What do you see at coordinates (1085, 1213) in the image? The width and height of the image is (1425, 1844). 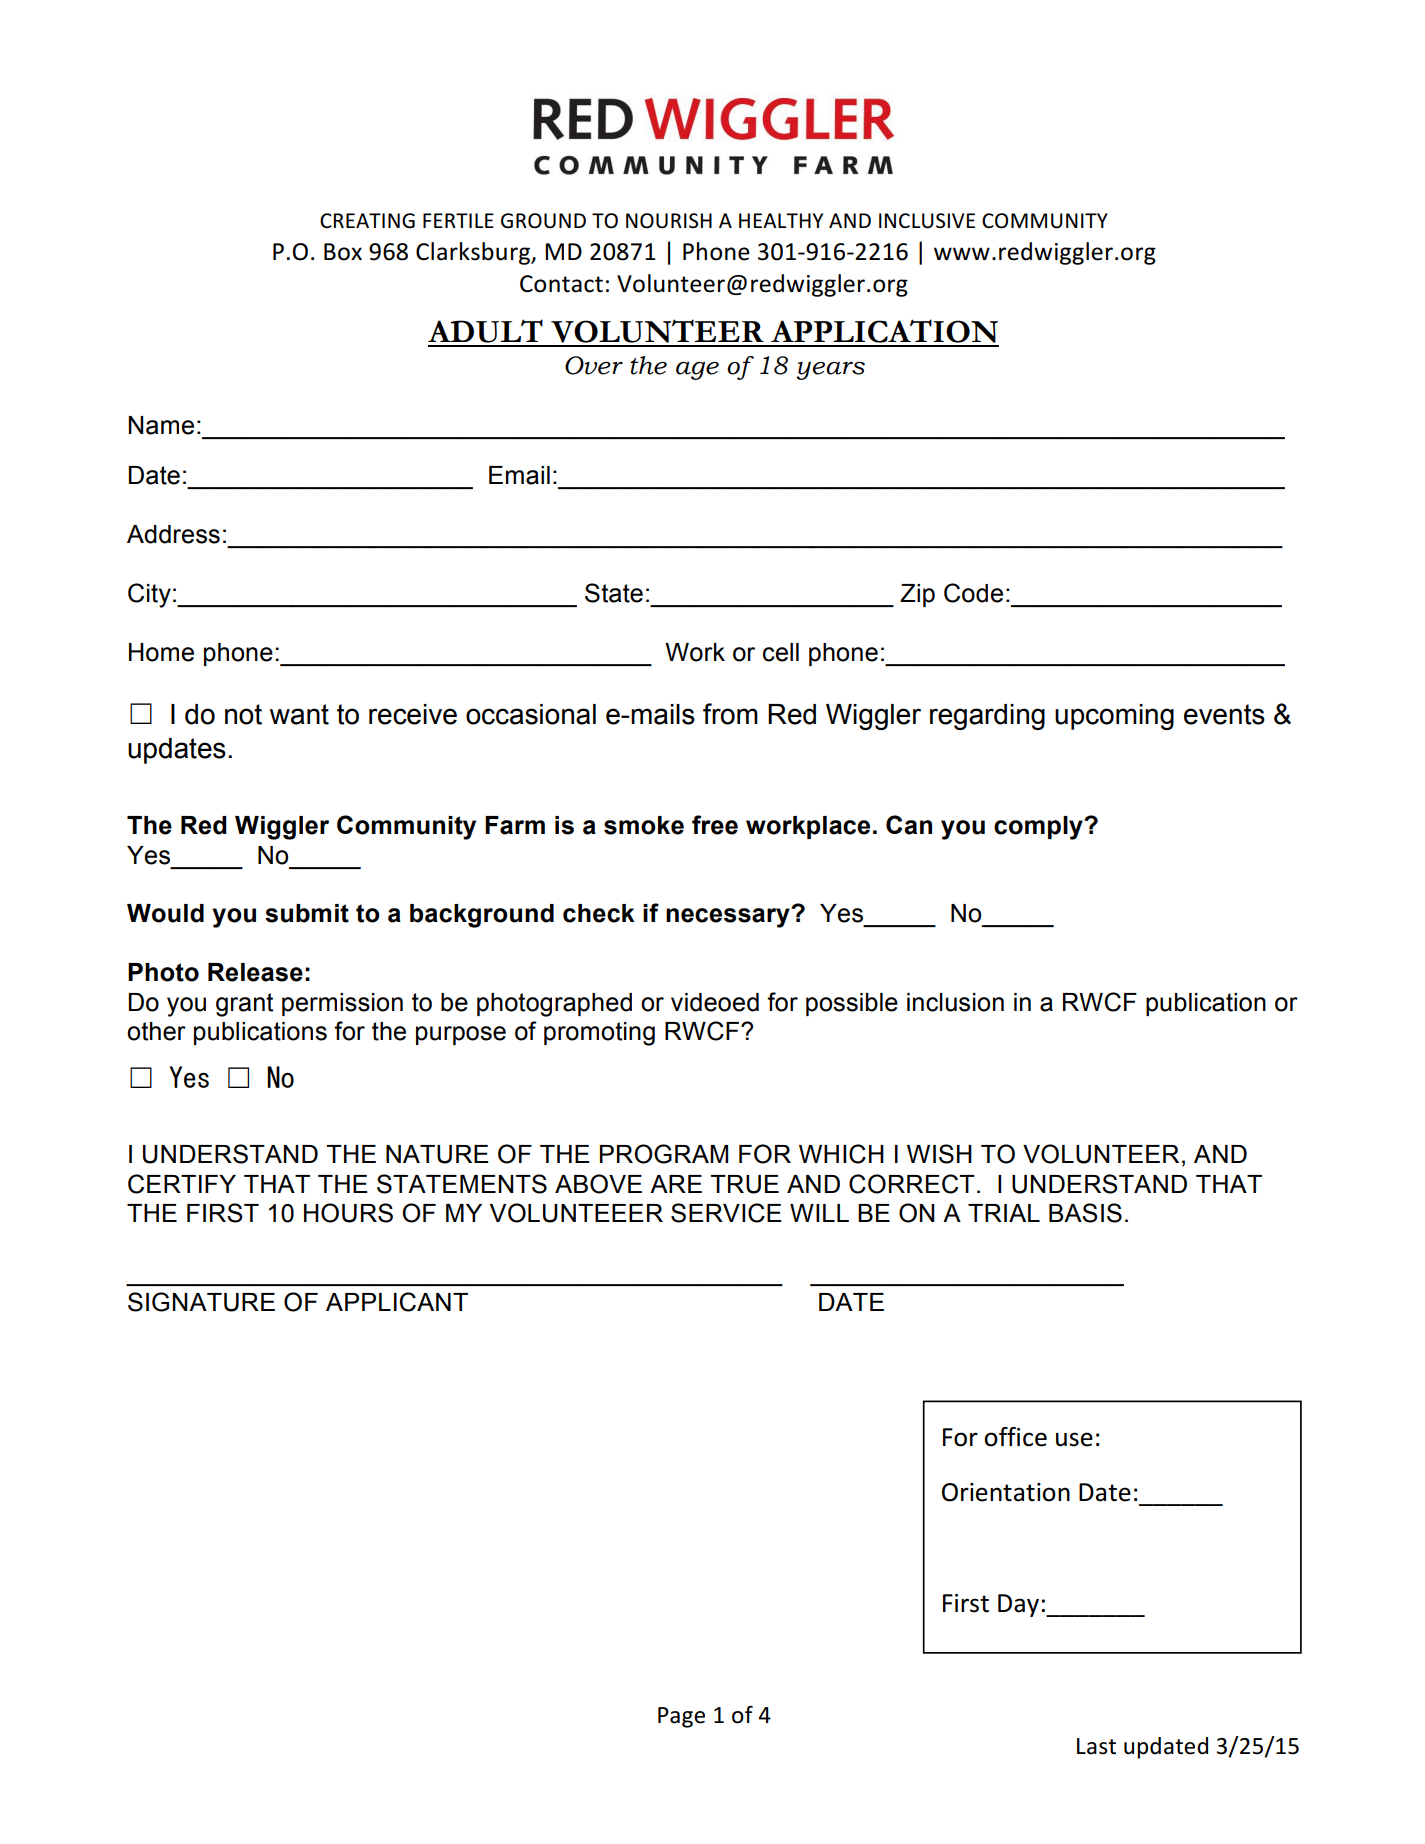 I see `BASIS` at bounding box center [1085, 1213].
